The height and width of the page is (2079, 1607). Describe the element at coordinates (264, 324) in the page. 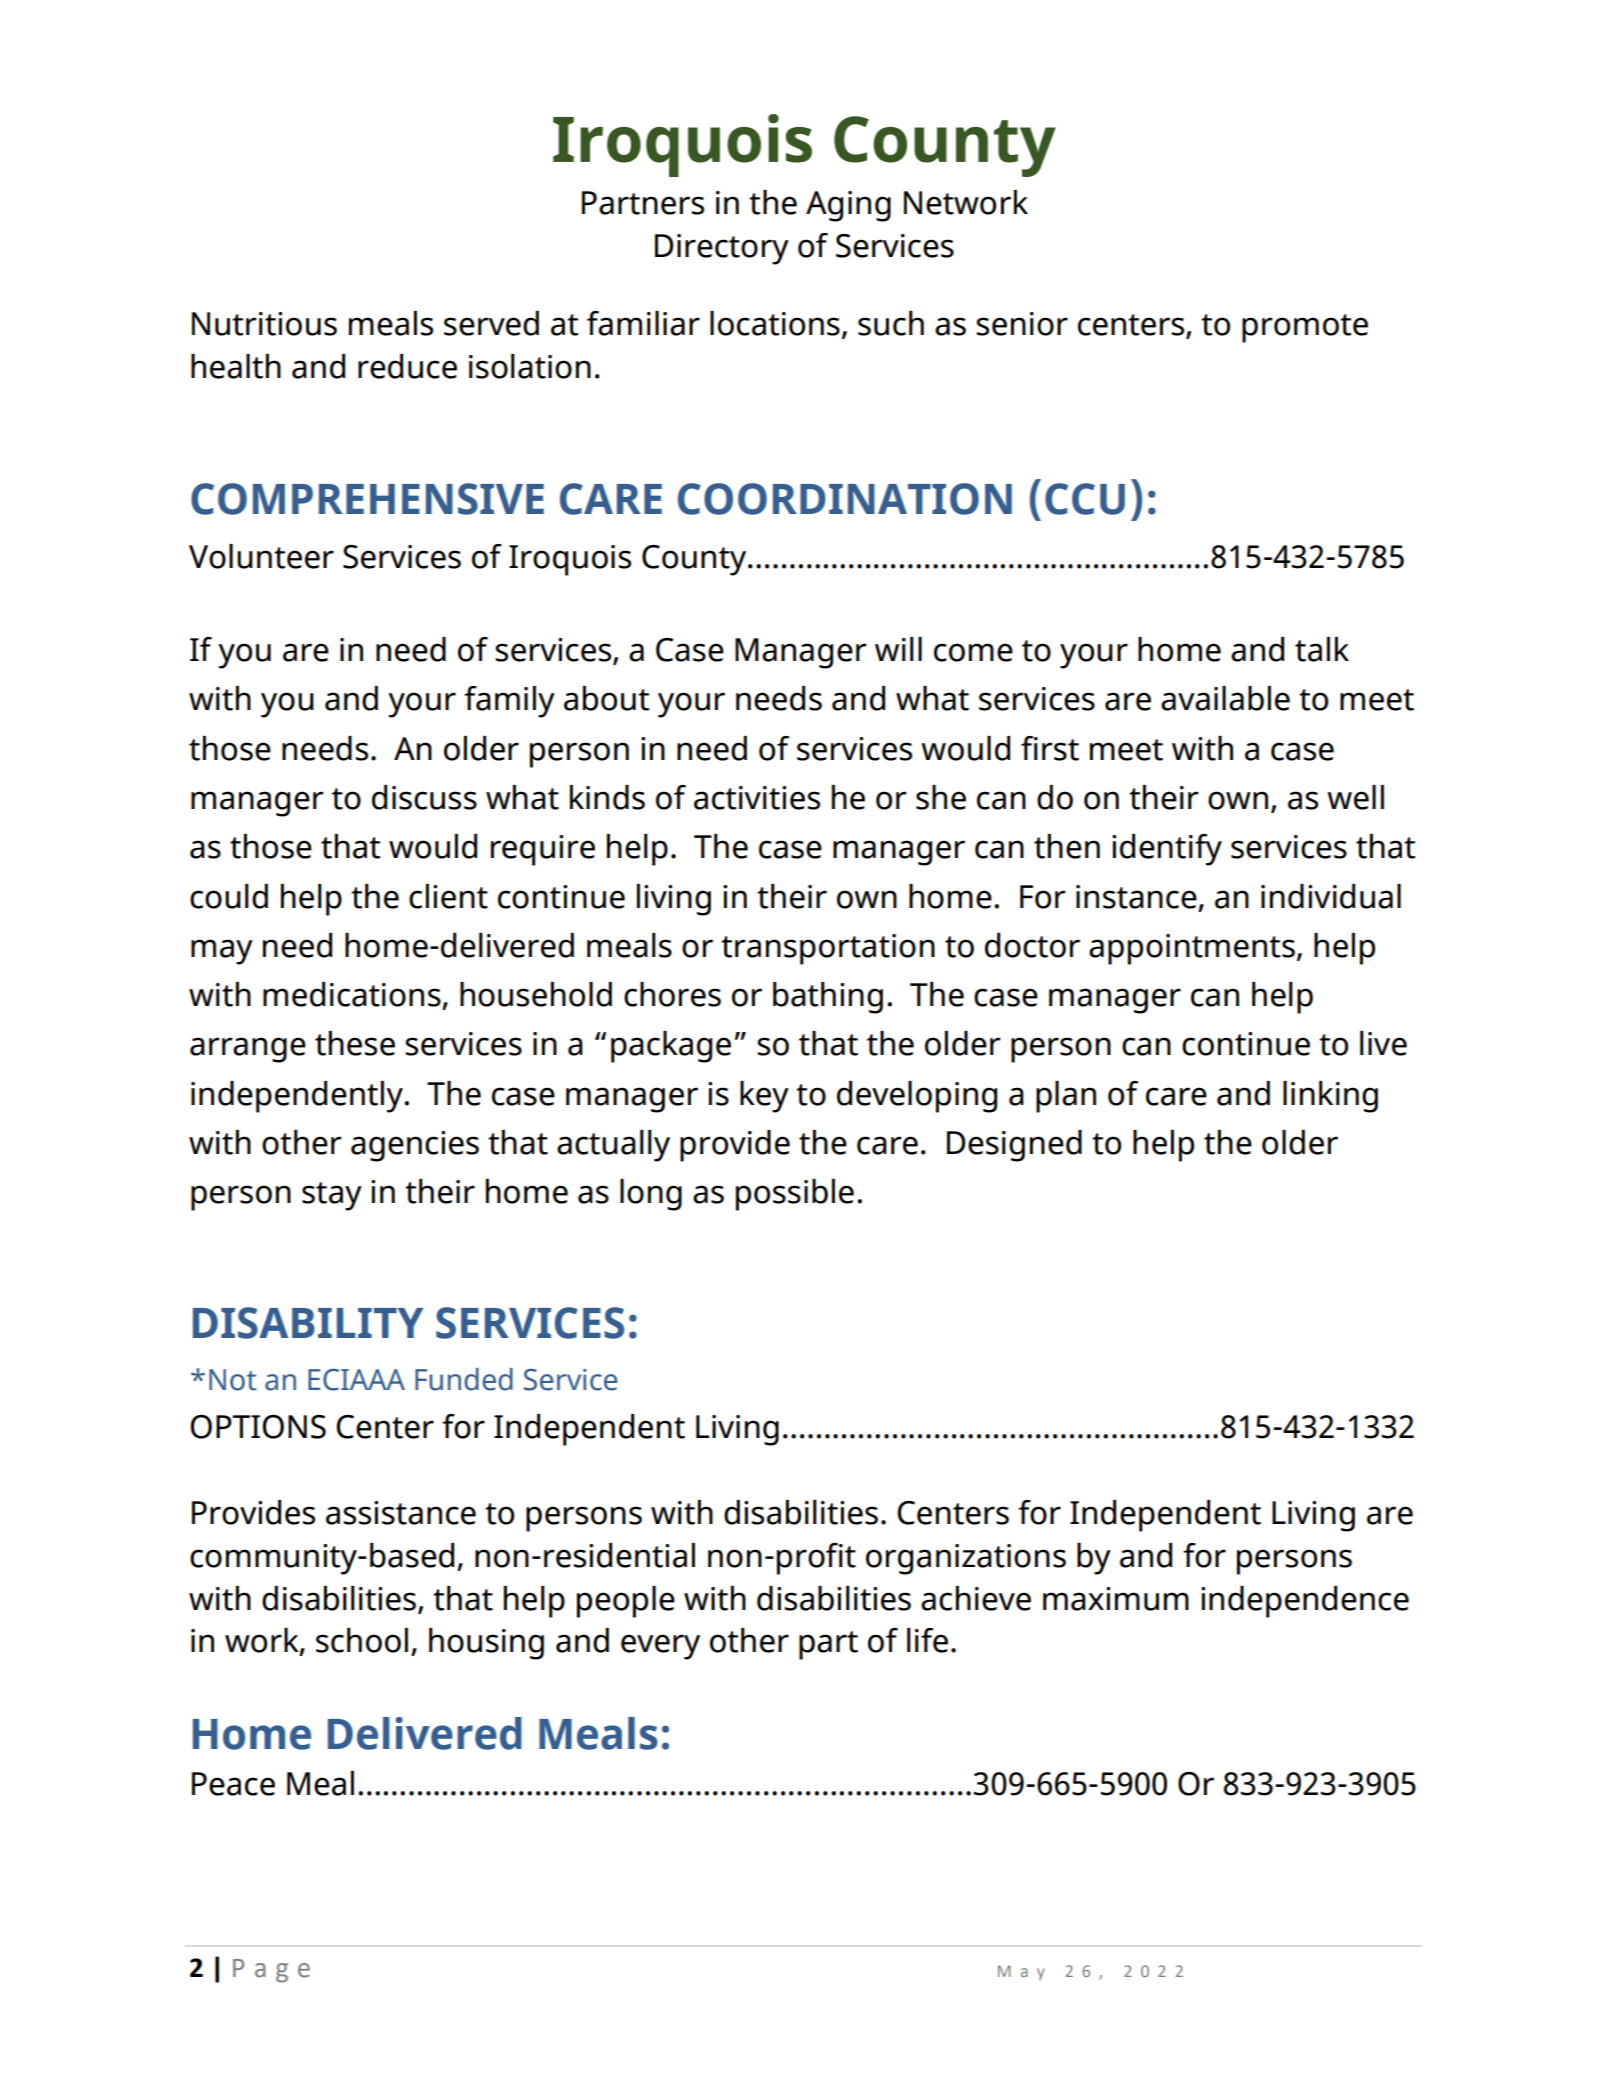

I see `Nutritious` at that location.
